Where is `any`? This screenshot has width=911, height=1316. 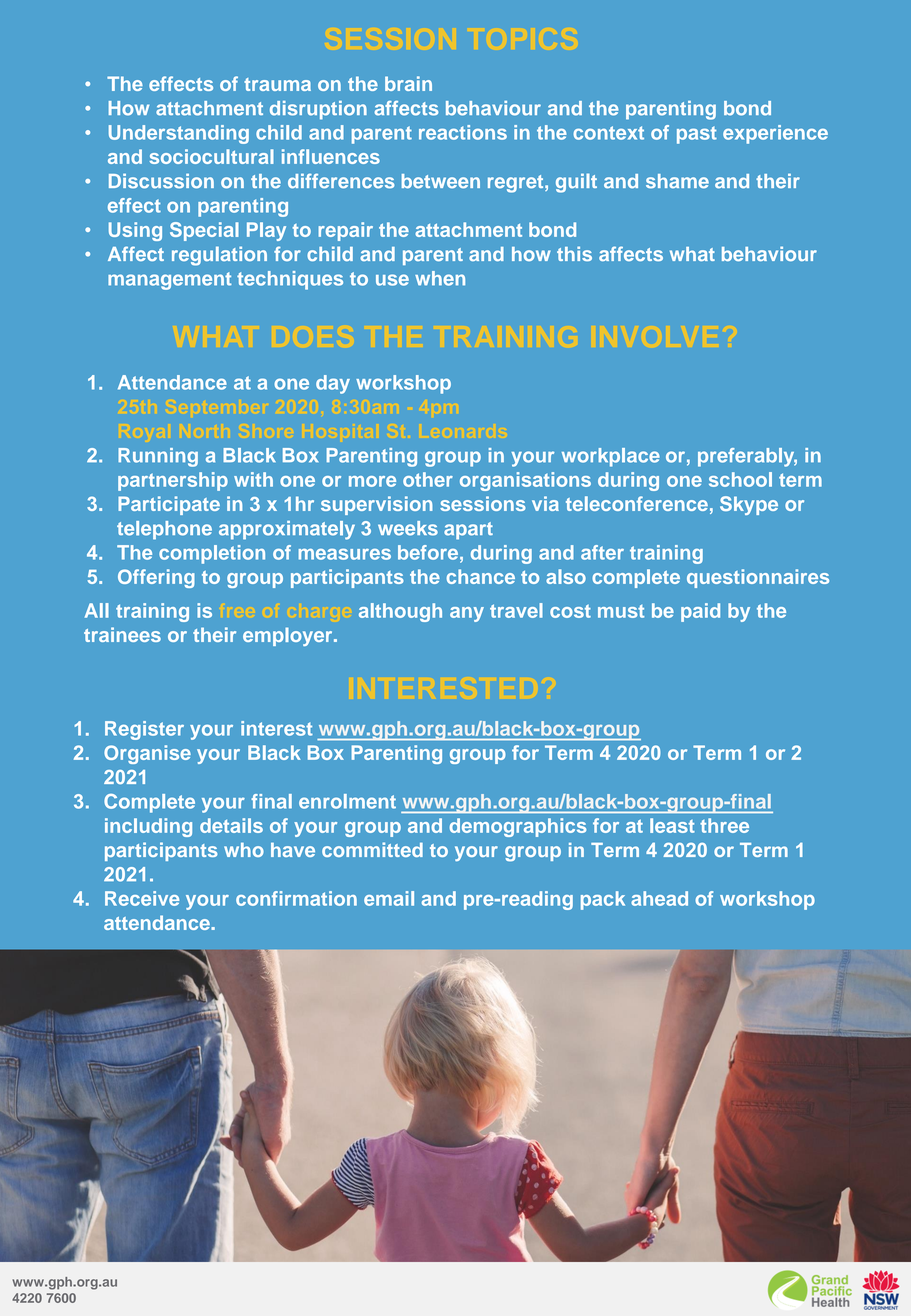
any is located at coordinates (467, 614).
